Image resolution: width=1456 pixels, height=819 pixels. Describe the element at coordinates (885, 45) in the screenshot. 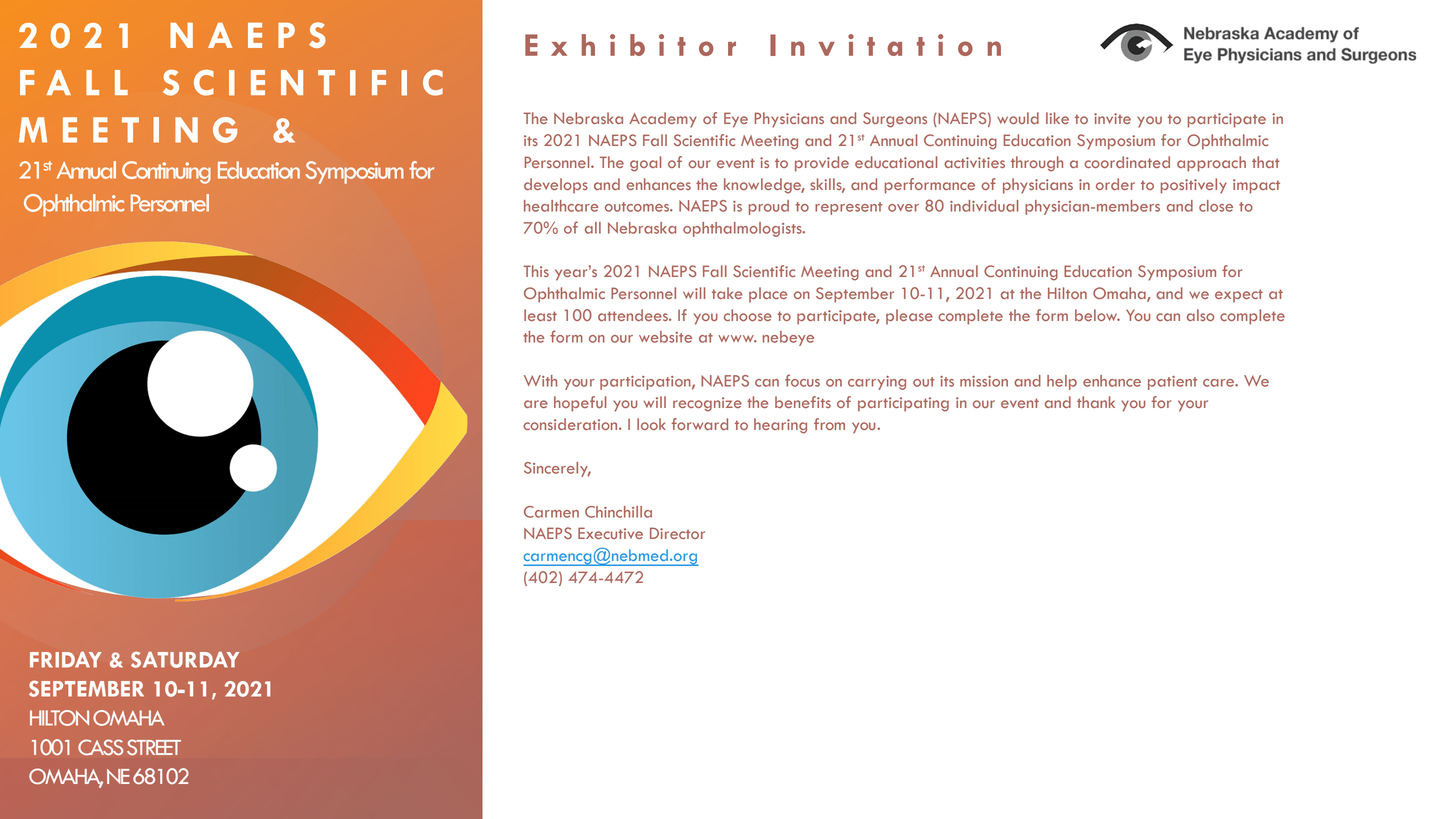

I see `Invitation` at that location.
